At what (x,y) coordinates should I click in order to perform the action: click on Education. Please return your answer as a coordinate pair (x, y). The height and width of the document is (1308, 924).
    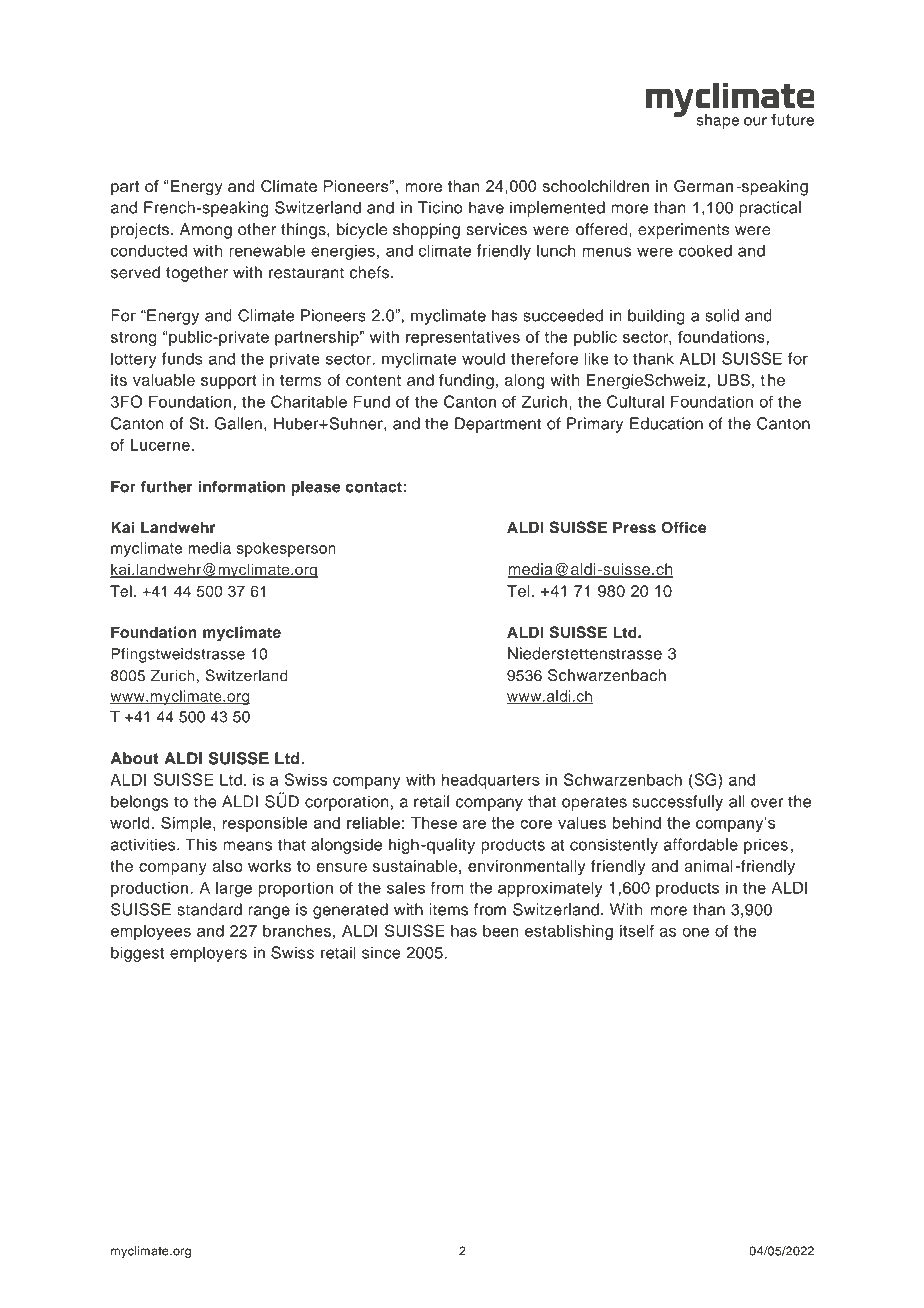
    Looking at the image, I should click on (666, 423).
